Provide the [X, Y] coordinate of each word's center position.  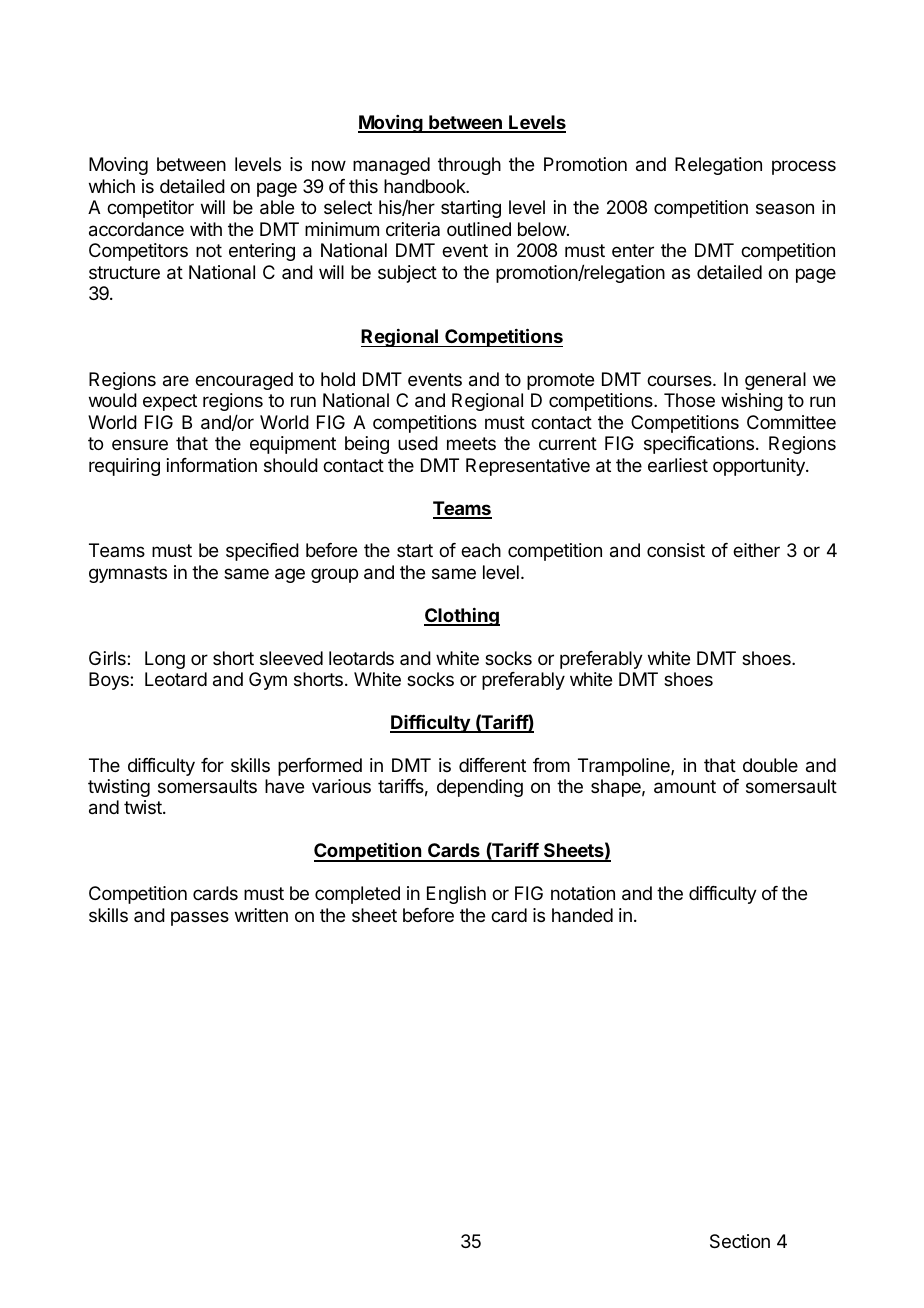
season [785, 208]
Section [740, 1241]
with [206, 229]
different [492, 765]
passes [200, 918]
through [469, 166]
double [770, 765]
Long [165, 660]
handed [582, 915]
